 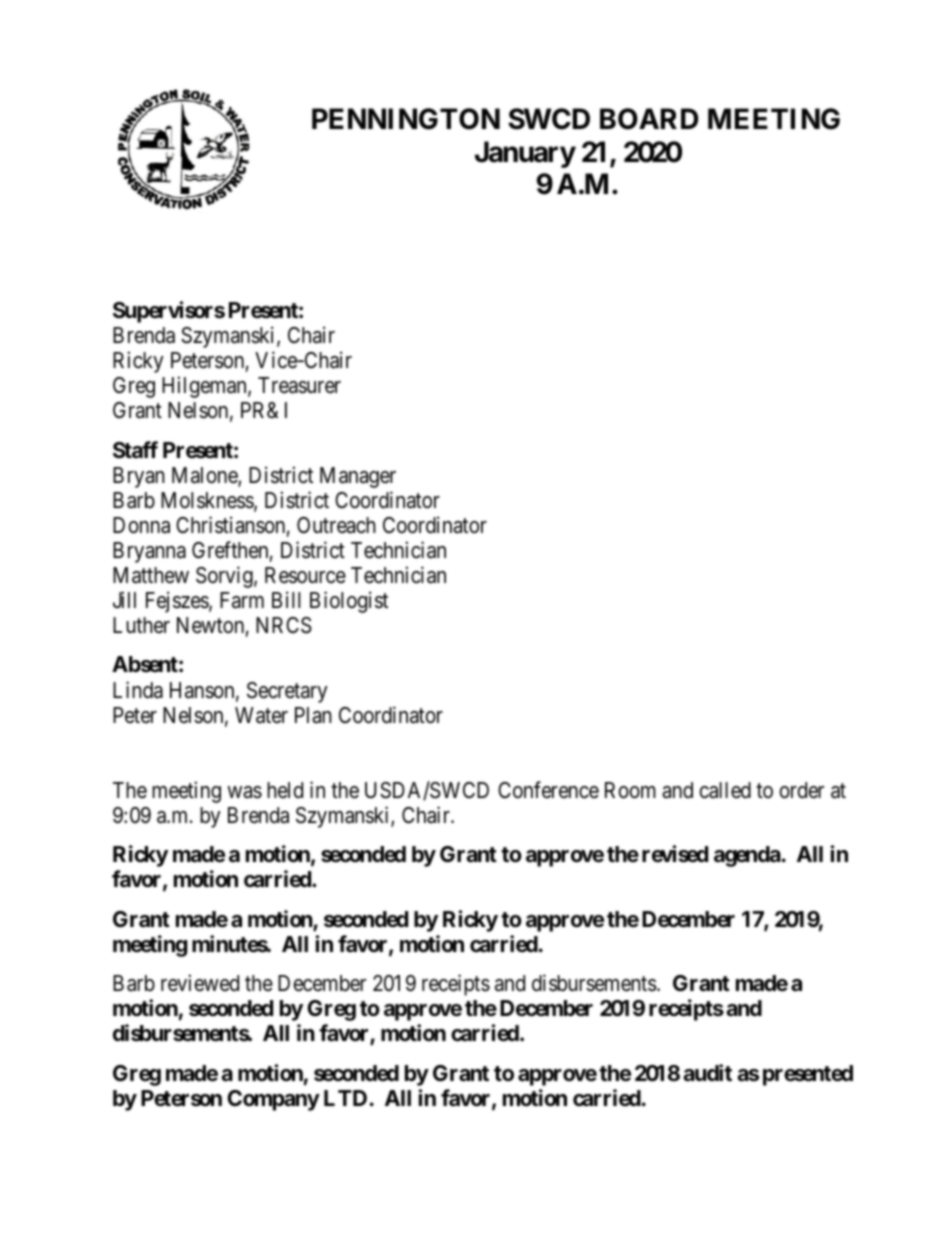 What do you see at coordinates (273, 1100) in the document?
I see `Company` at bounding box center [273, 1100].
